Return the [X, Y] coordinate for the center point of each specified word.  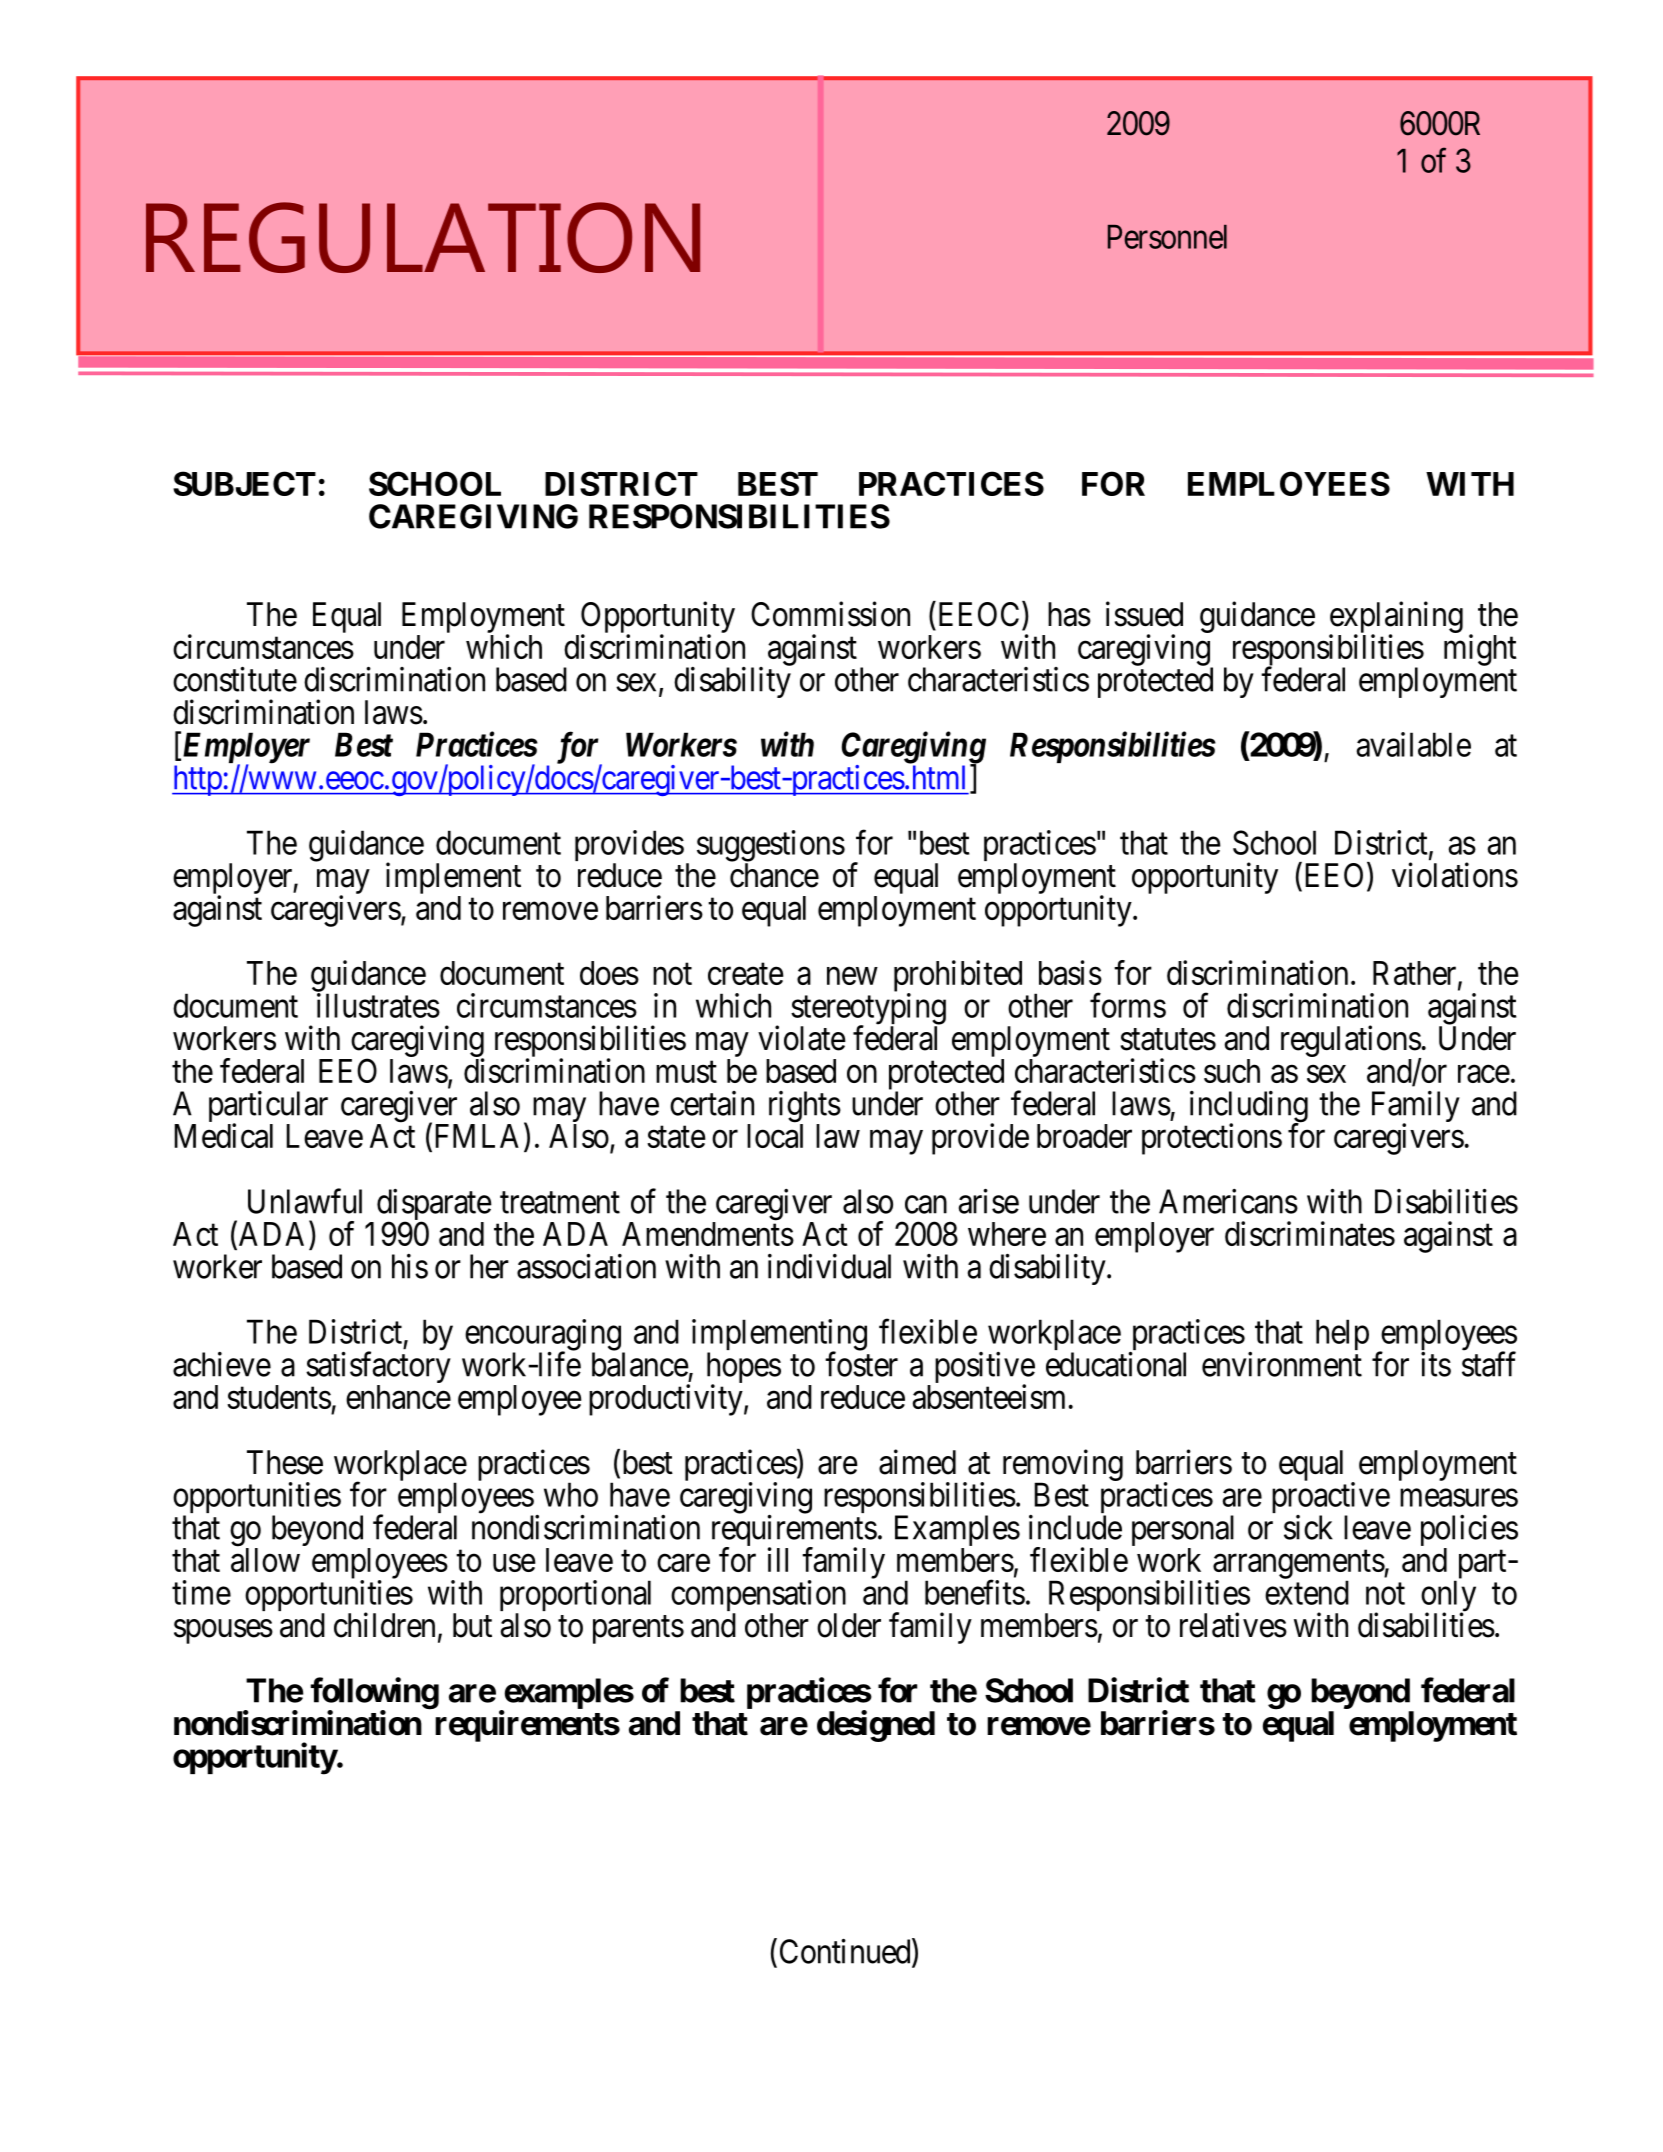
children [384, 1625]
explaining [1396, 618]
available [1413, 744]
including [1249, 1108]
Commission [830, 614]
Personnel [1167, 237]
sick [1308, 1527]
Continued [846, 1952]
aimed [917, 1462]
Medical [223, 1135]
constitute [235, 679]
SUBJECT [244, 483]
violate [802, 1038]
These [285, 1462]
